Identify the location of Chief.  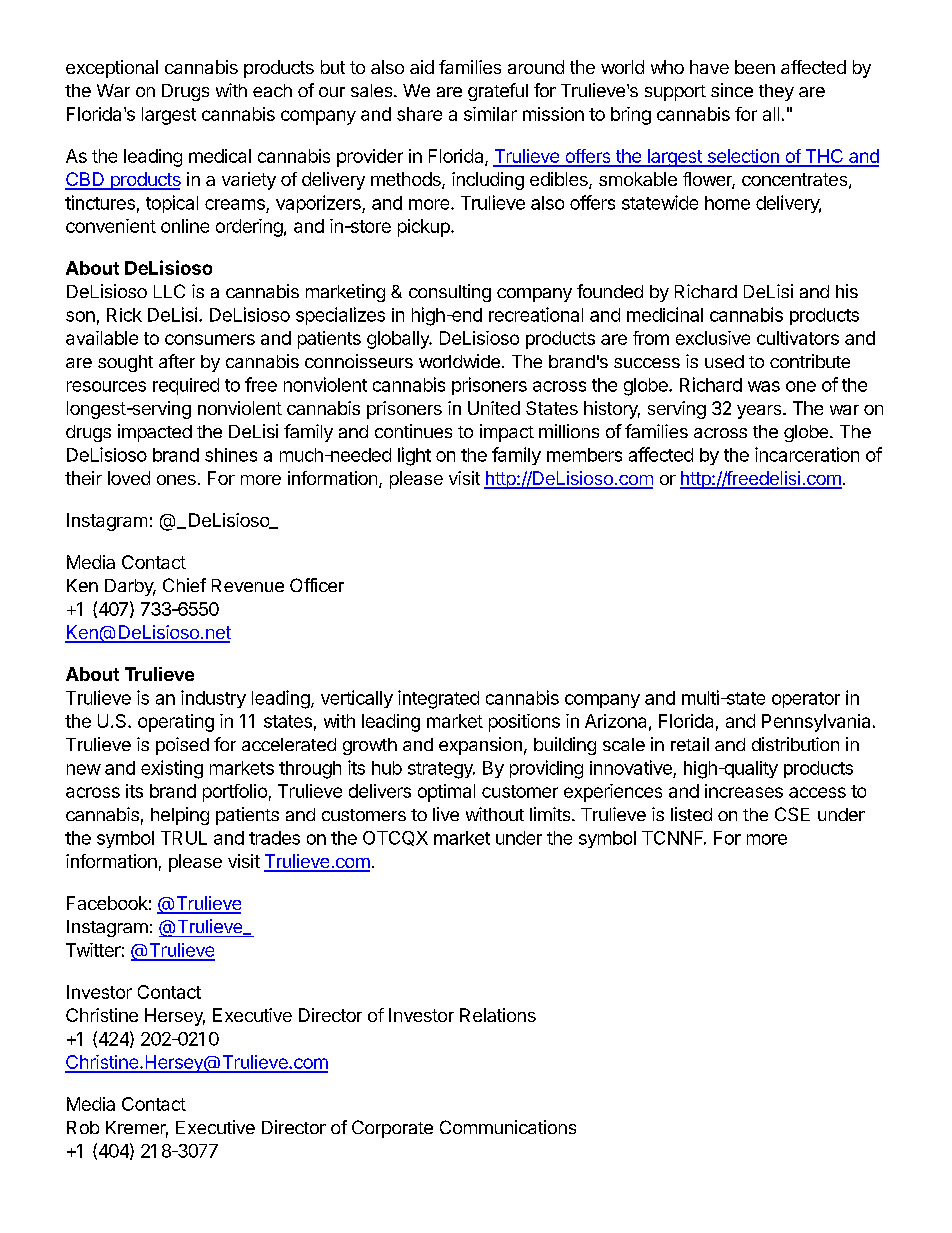
(184, 585).
